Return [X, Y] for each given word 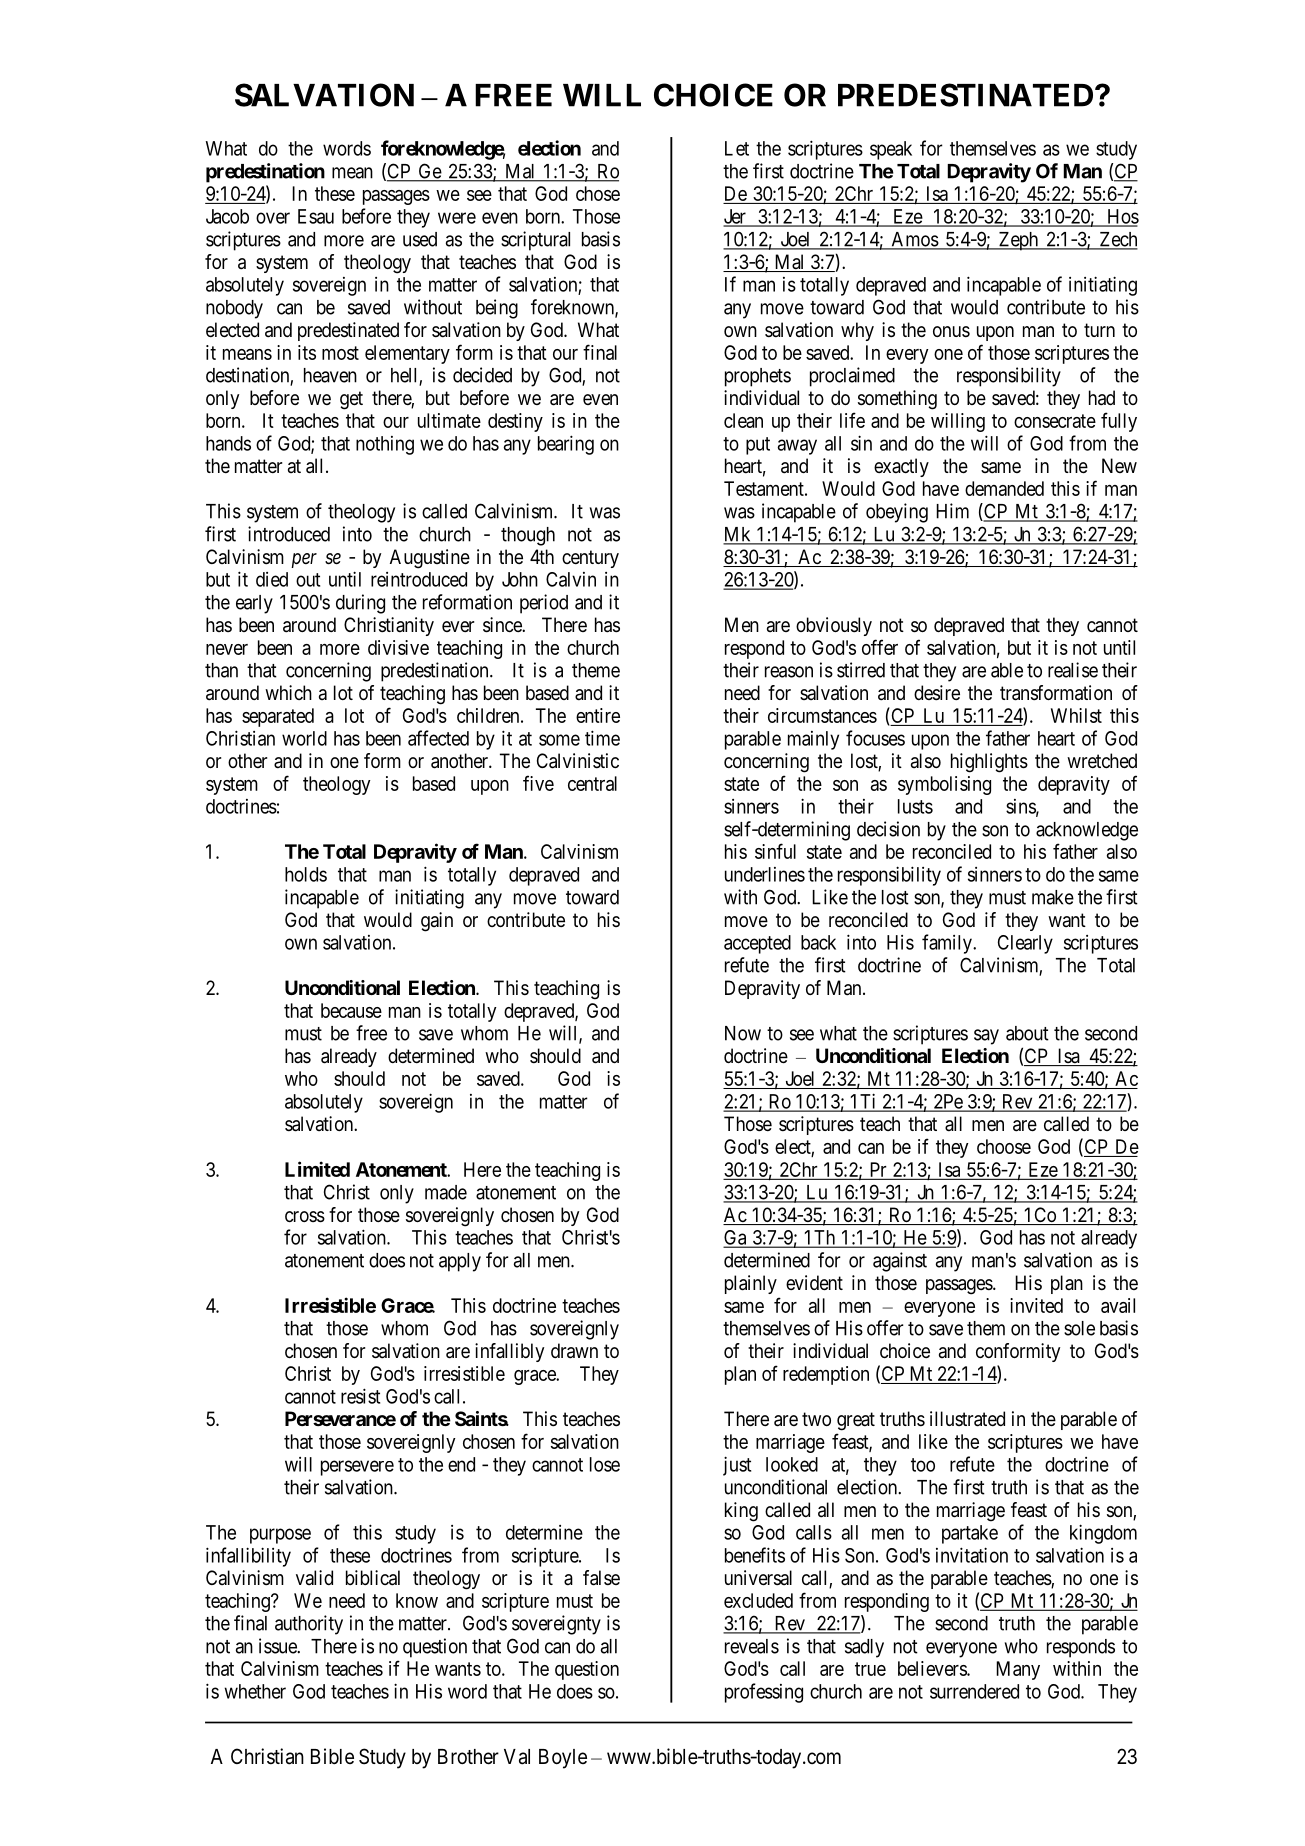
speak [891, 150]
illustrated [967, 1419]
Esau [316, 216]
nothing [385, 445]
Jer [735, 217]
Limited [317, 1169]
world [304, 738]
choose [1004, 1146]
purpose [280, 1536]
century [590, 559]
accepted [757, 944]
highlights [989, 763]
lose [605, 1464]
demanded [1004, 488]
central [592, 783]
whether [255, 1691]
